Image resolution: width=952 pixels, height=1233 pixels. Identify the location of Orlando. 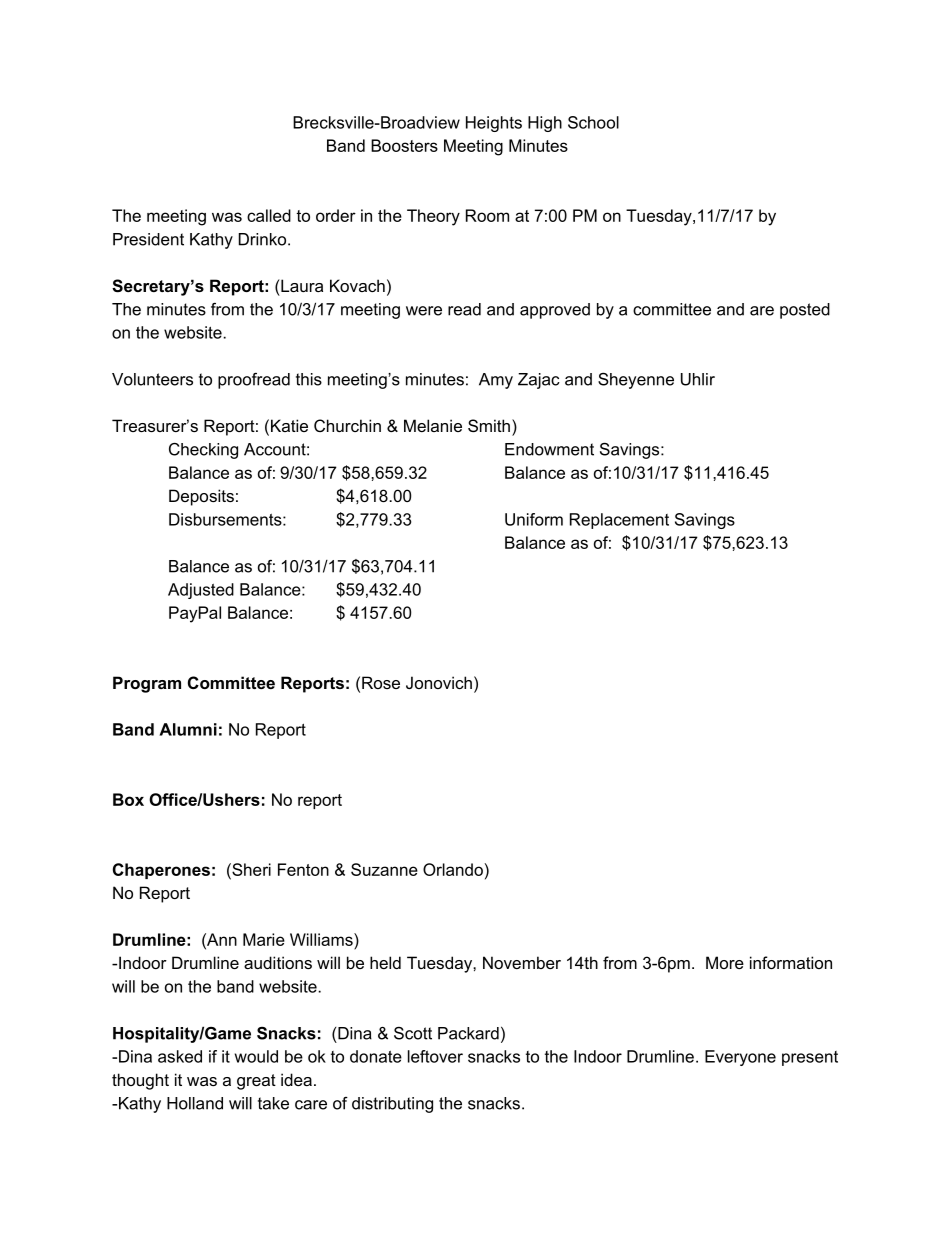
(453, 869).
